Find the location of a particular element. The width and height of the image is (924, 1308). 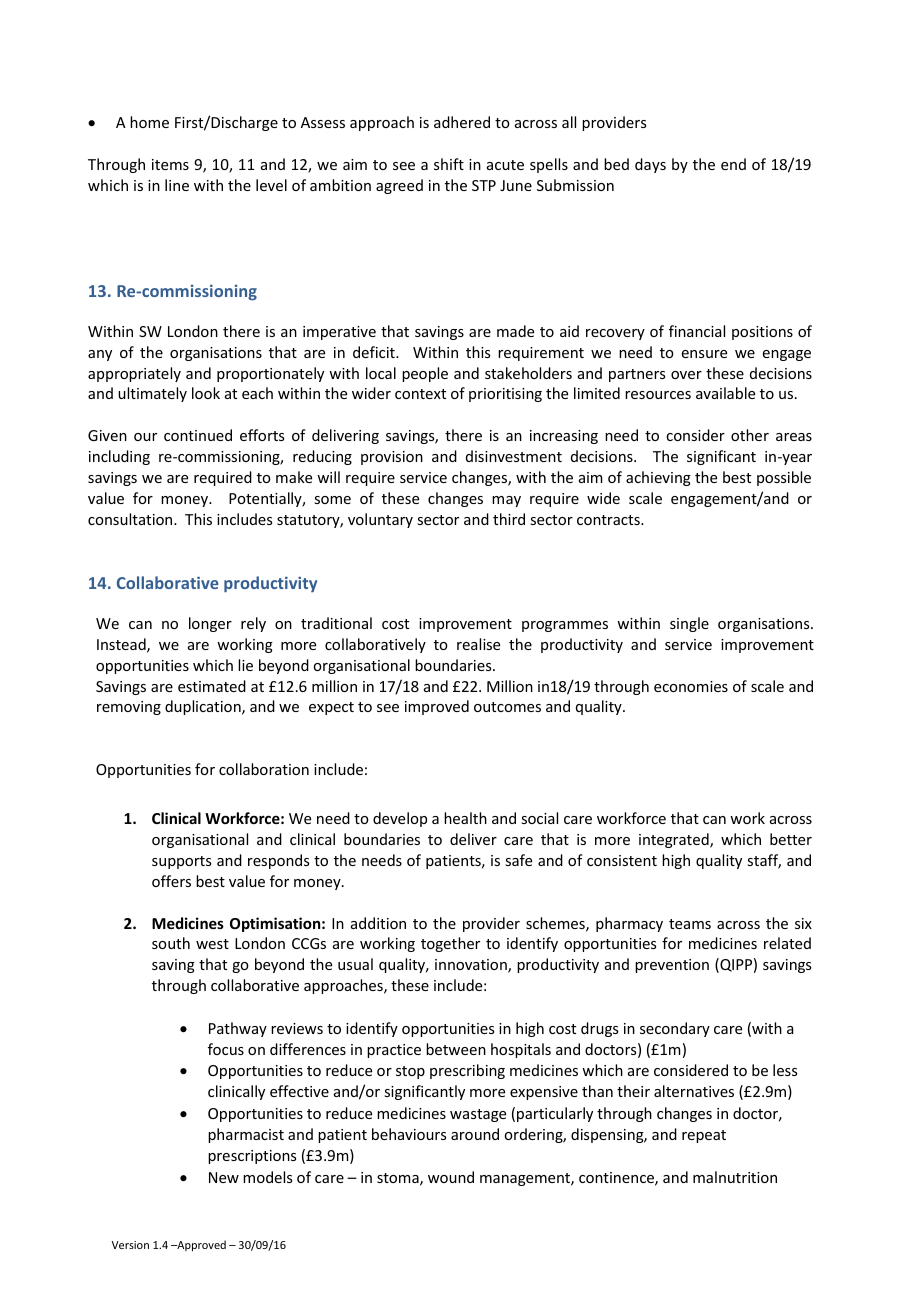

shift is located at coordinates (449, 164).
